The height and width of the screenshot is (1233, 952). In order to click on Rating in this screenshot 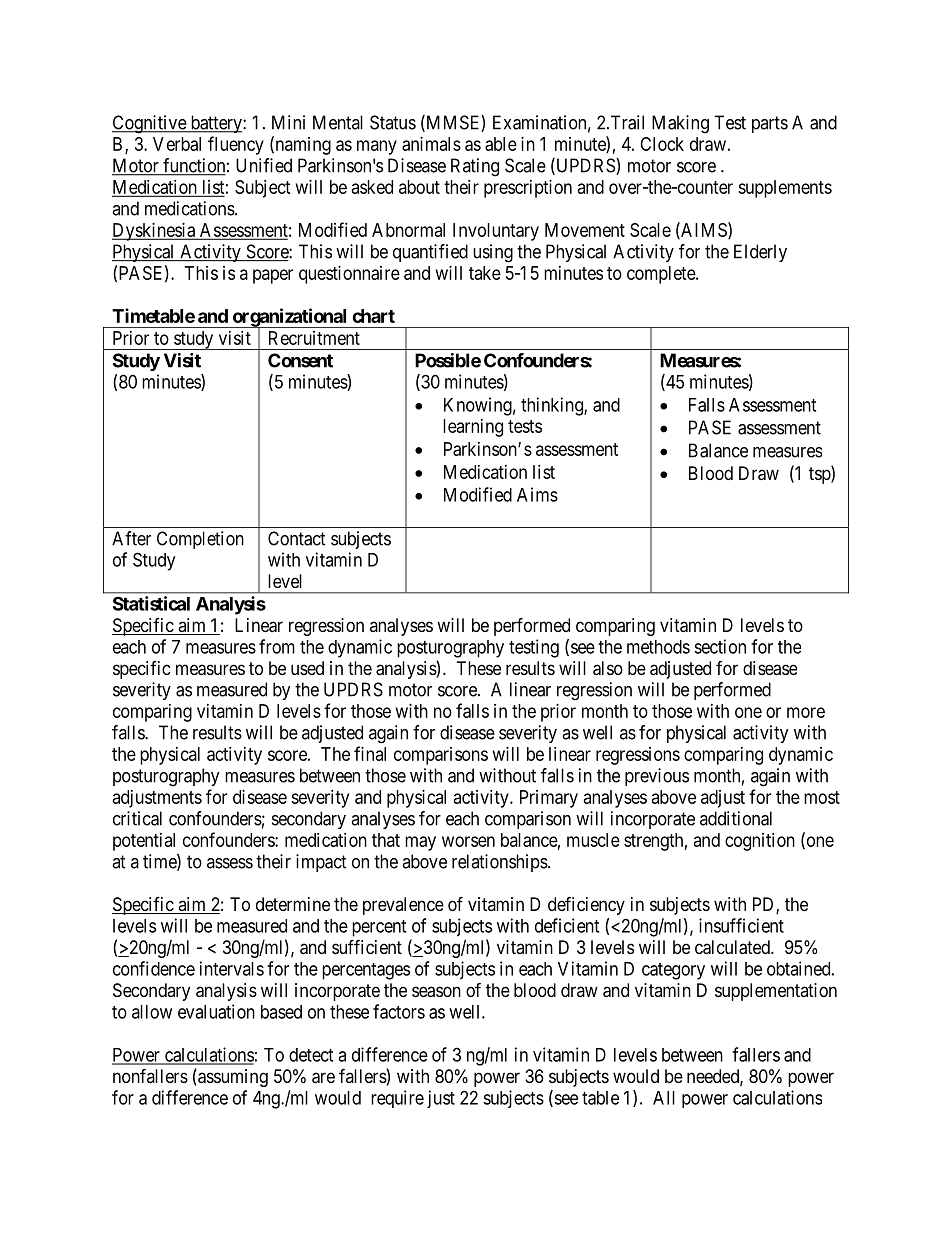, I will do `click(475, 167)`.
